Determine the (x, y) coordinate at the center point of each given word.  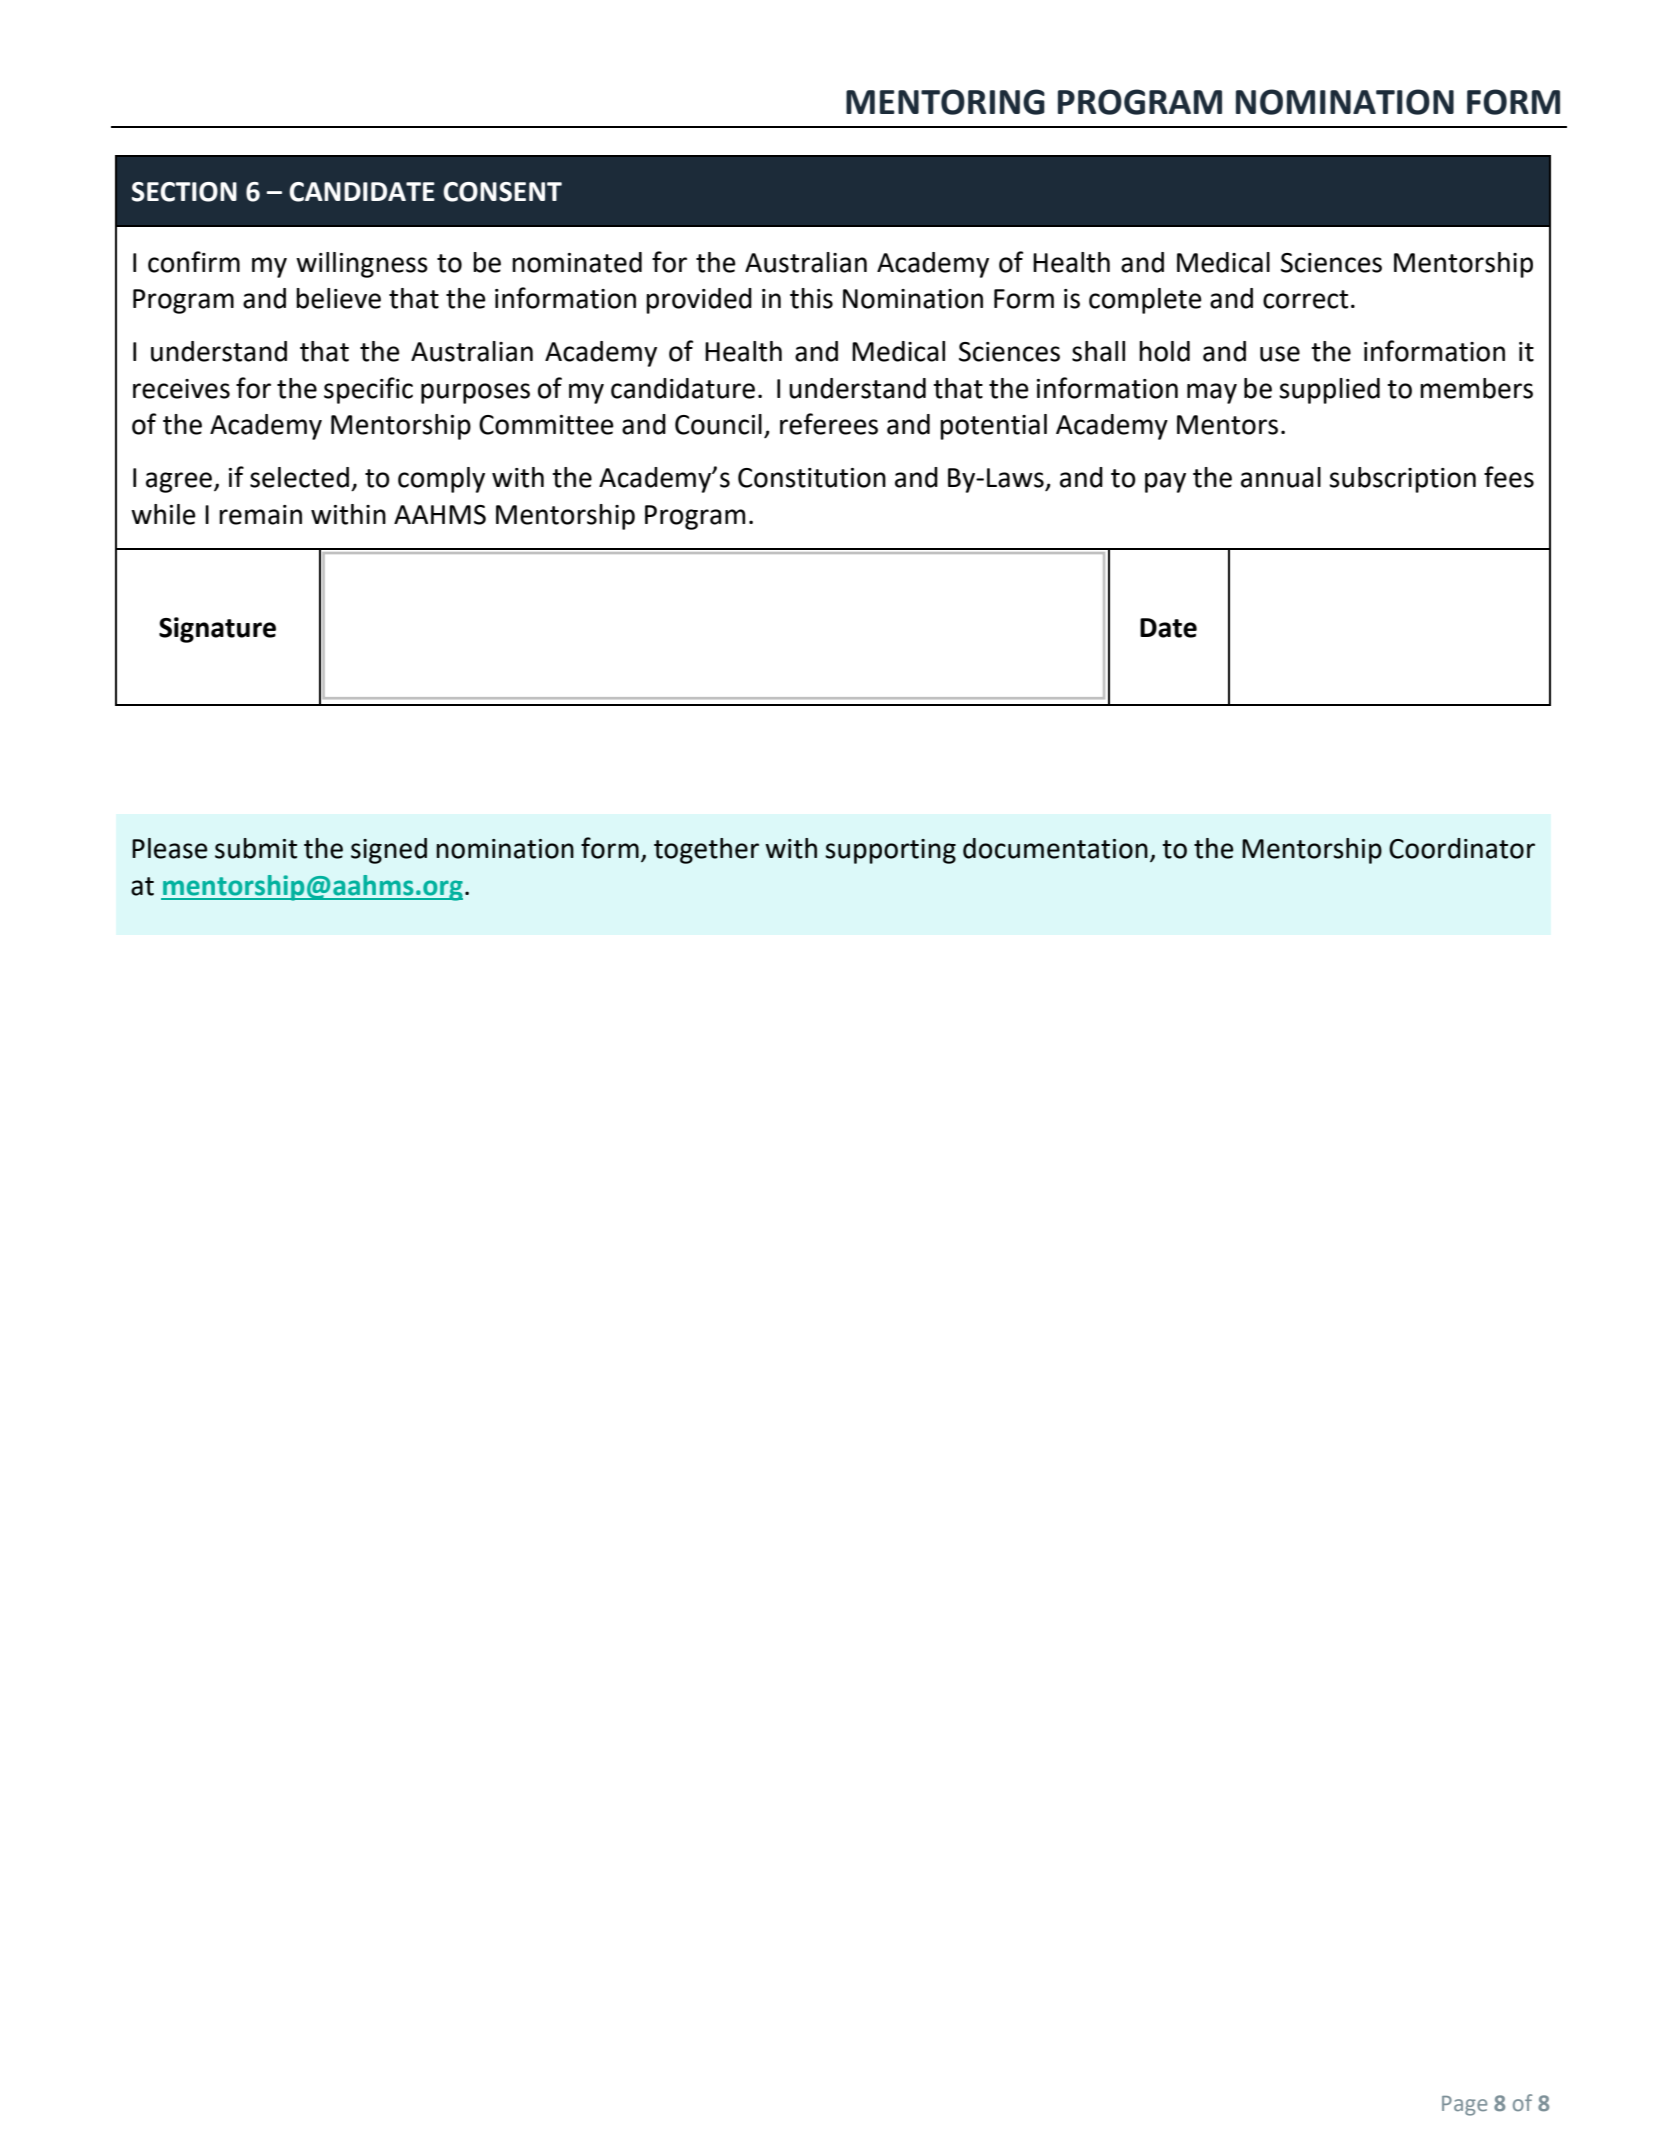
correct (1305, 299)
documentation (1055, 848)
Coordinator (1462, 848)
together (706, 851)
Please (169, 848)
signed (389, 851)
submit (256, 848)
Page (1464, 2106)
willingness (362, 265)
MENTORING (945, 102)
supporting (890, 851)
